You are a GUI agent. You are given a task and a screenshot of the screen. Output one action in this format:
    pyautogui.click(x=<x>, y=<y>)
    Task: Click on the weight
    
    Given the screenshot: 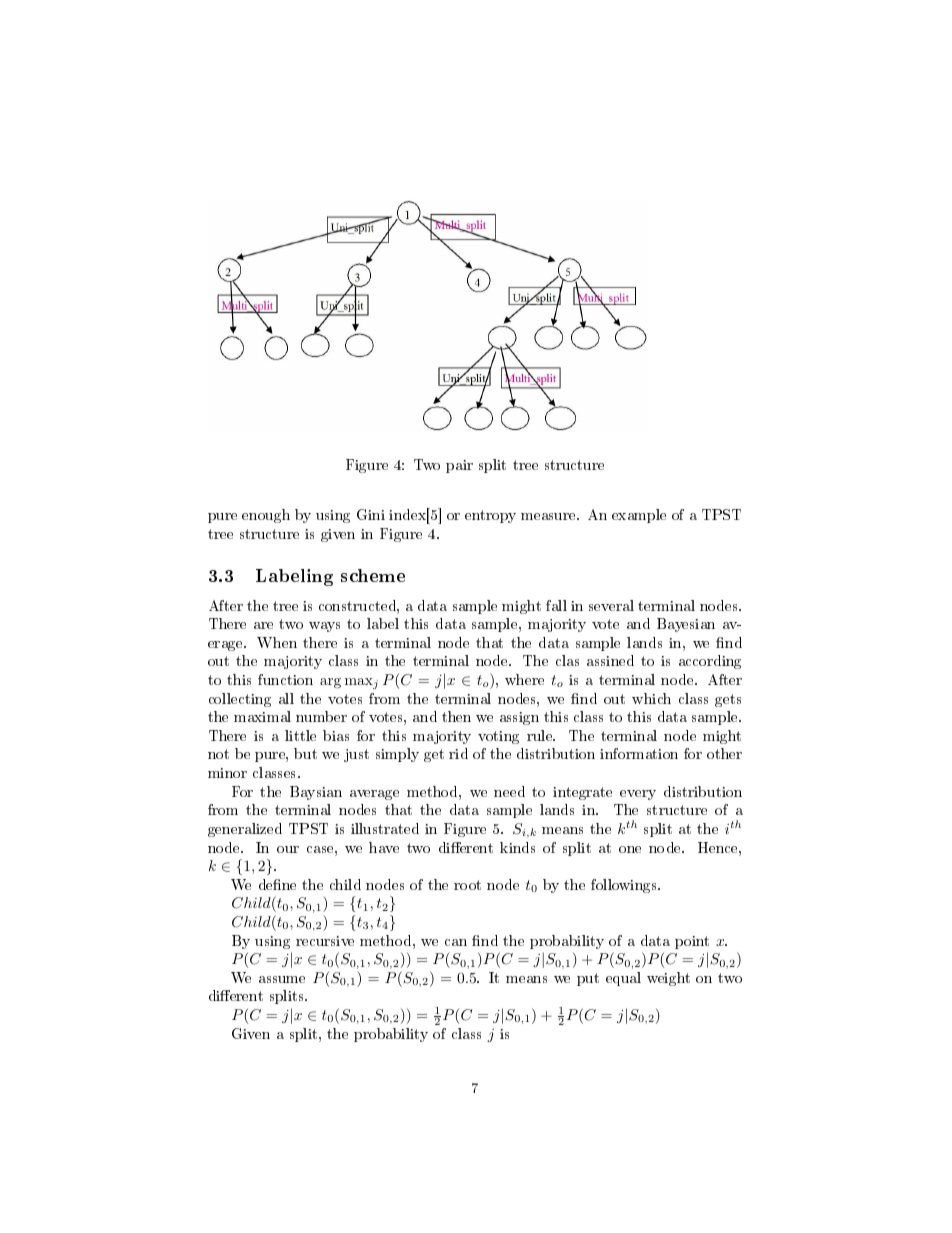 What is the action you would take?
    pyautogui.click(x=668, y=979)
